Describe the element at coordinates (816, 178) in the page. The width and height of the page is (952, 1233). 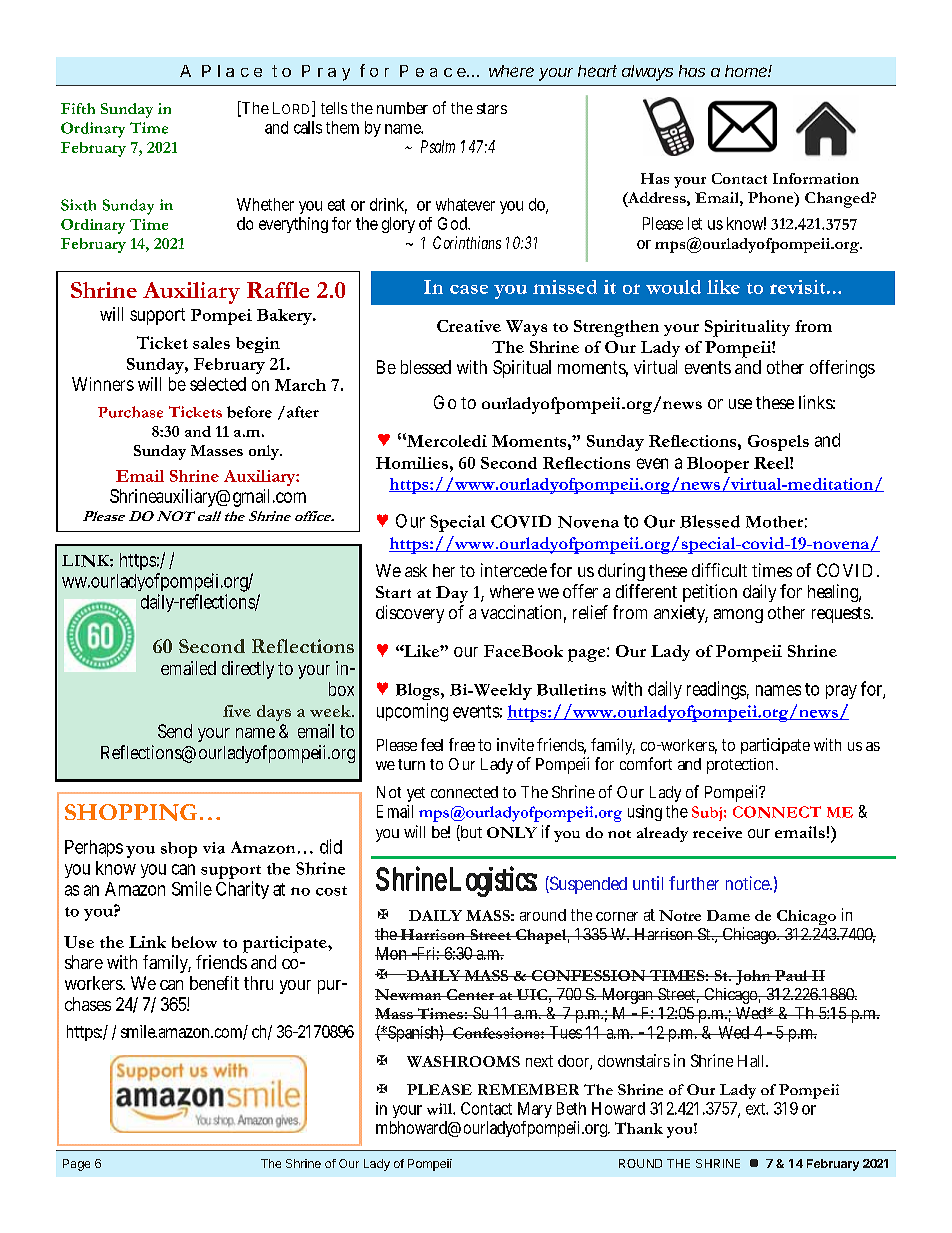
I see `Information` at that location.
